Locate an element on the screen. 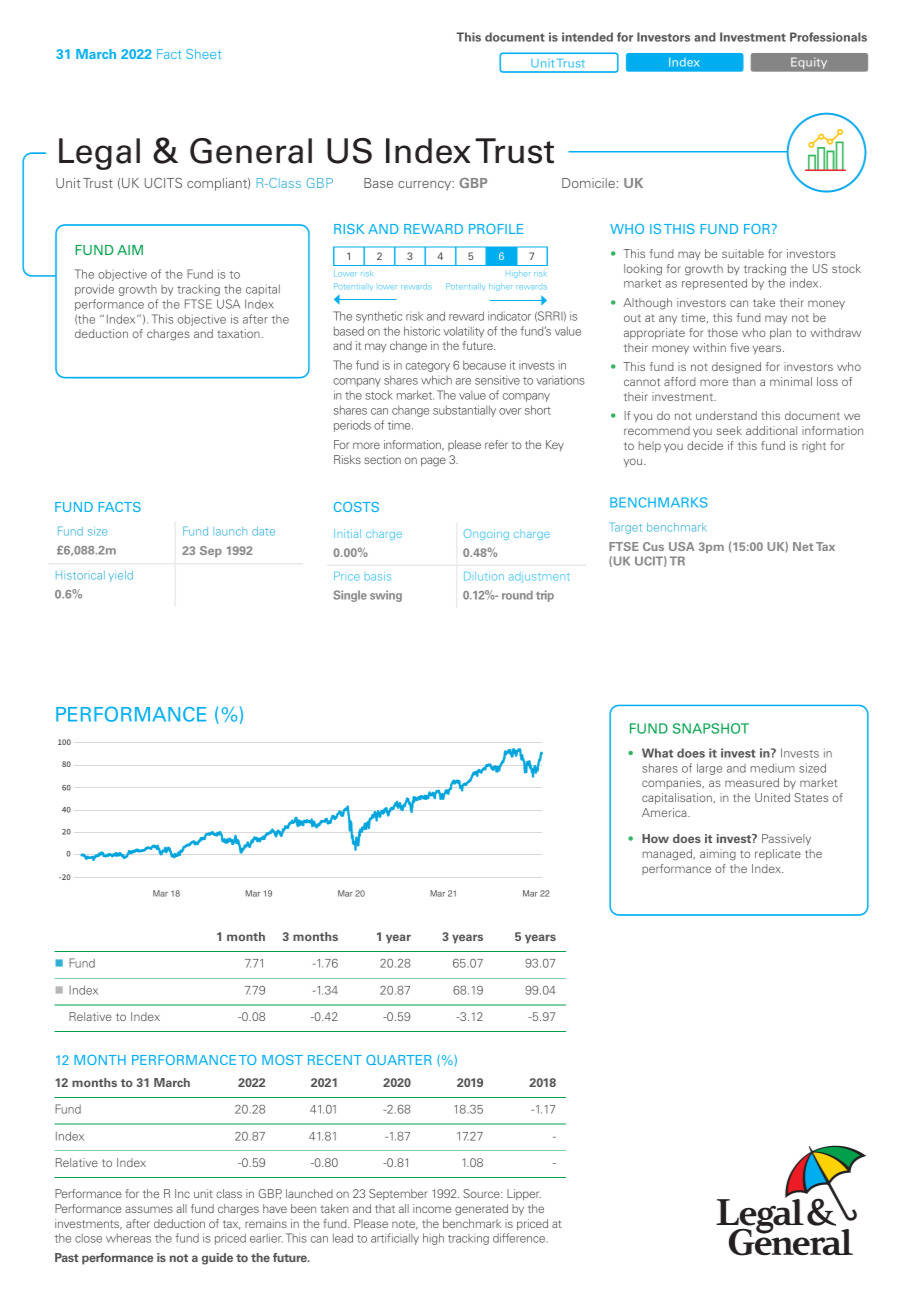 Image resolution: width=924 pixels, height=1308 pixels. yield is located at coordinates (120, 576).
